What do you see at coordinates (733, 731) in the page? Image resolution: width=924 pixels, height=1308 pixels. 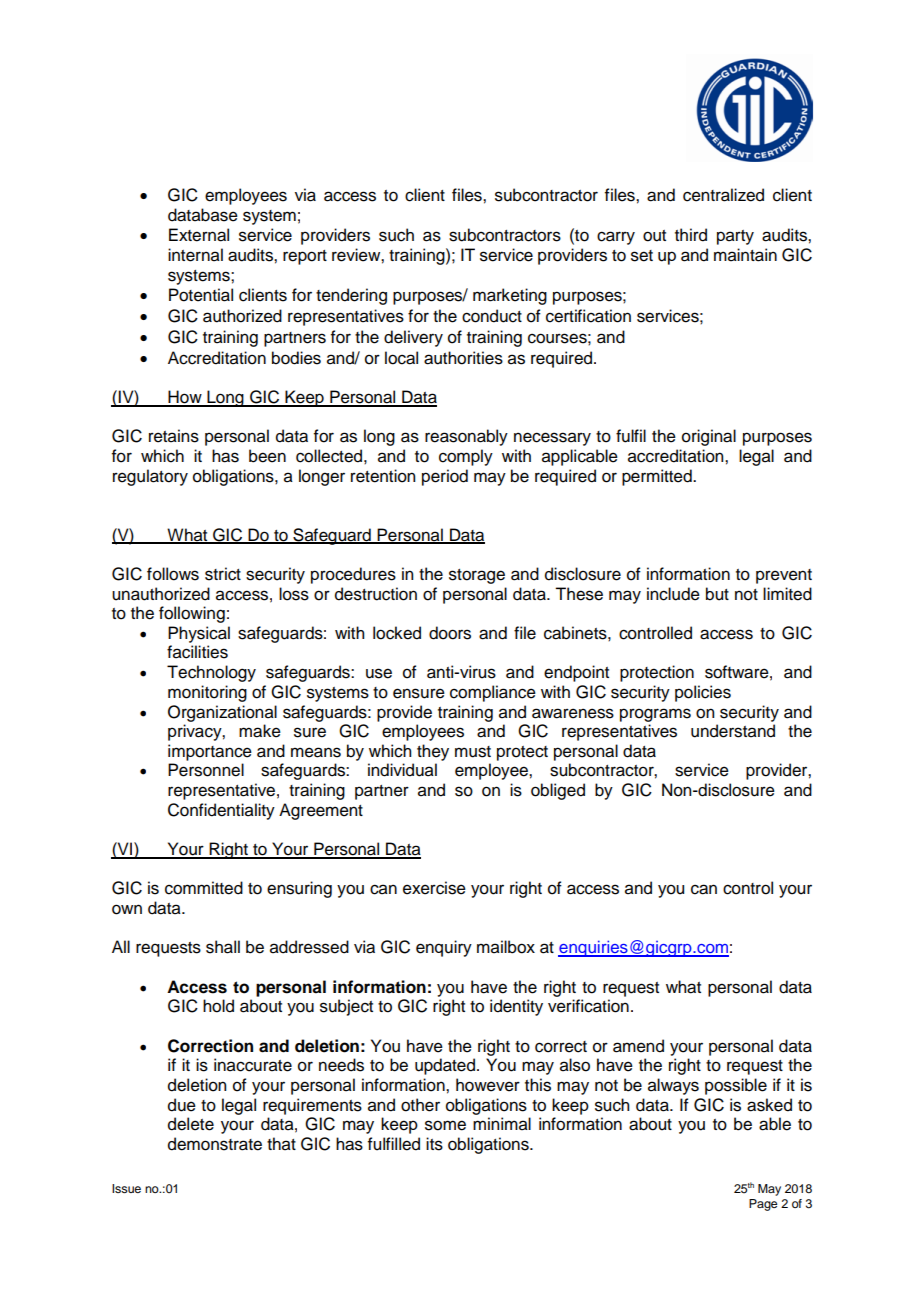 I see `understand` at bounding box center [733, 731].
